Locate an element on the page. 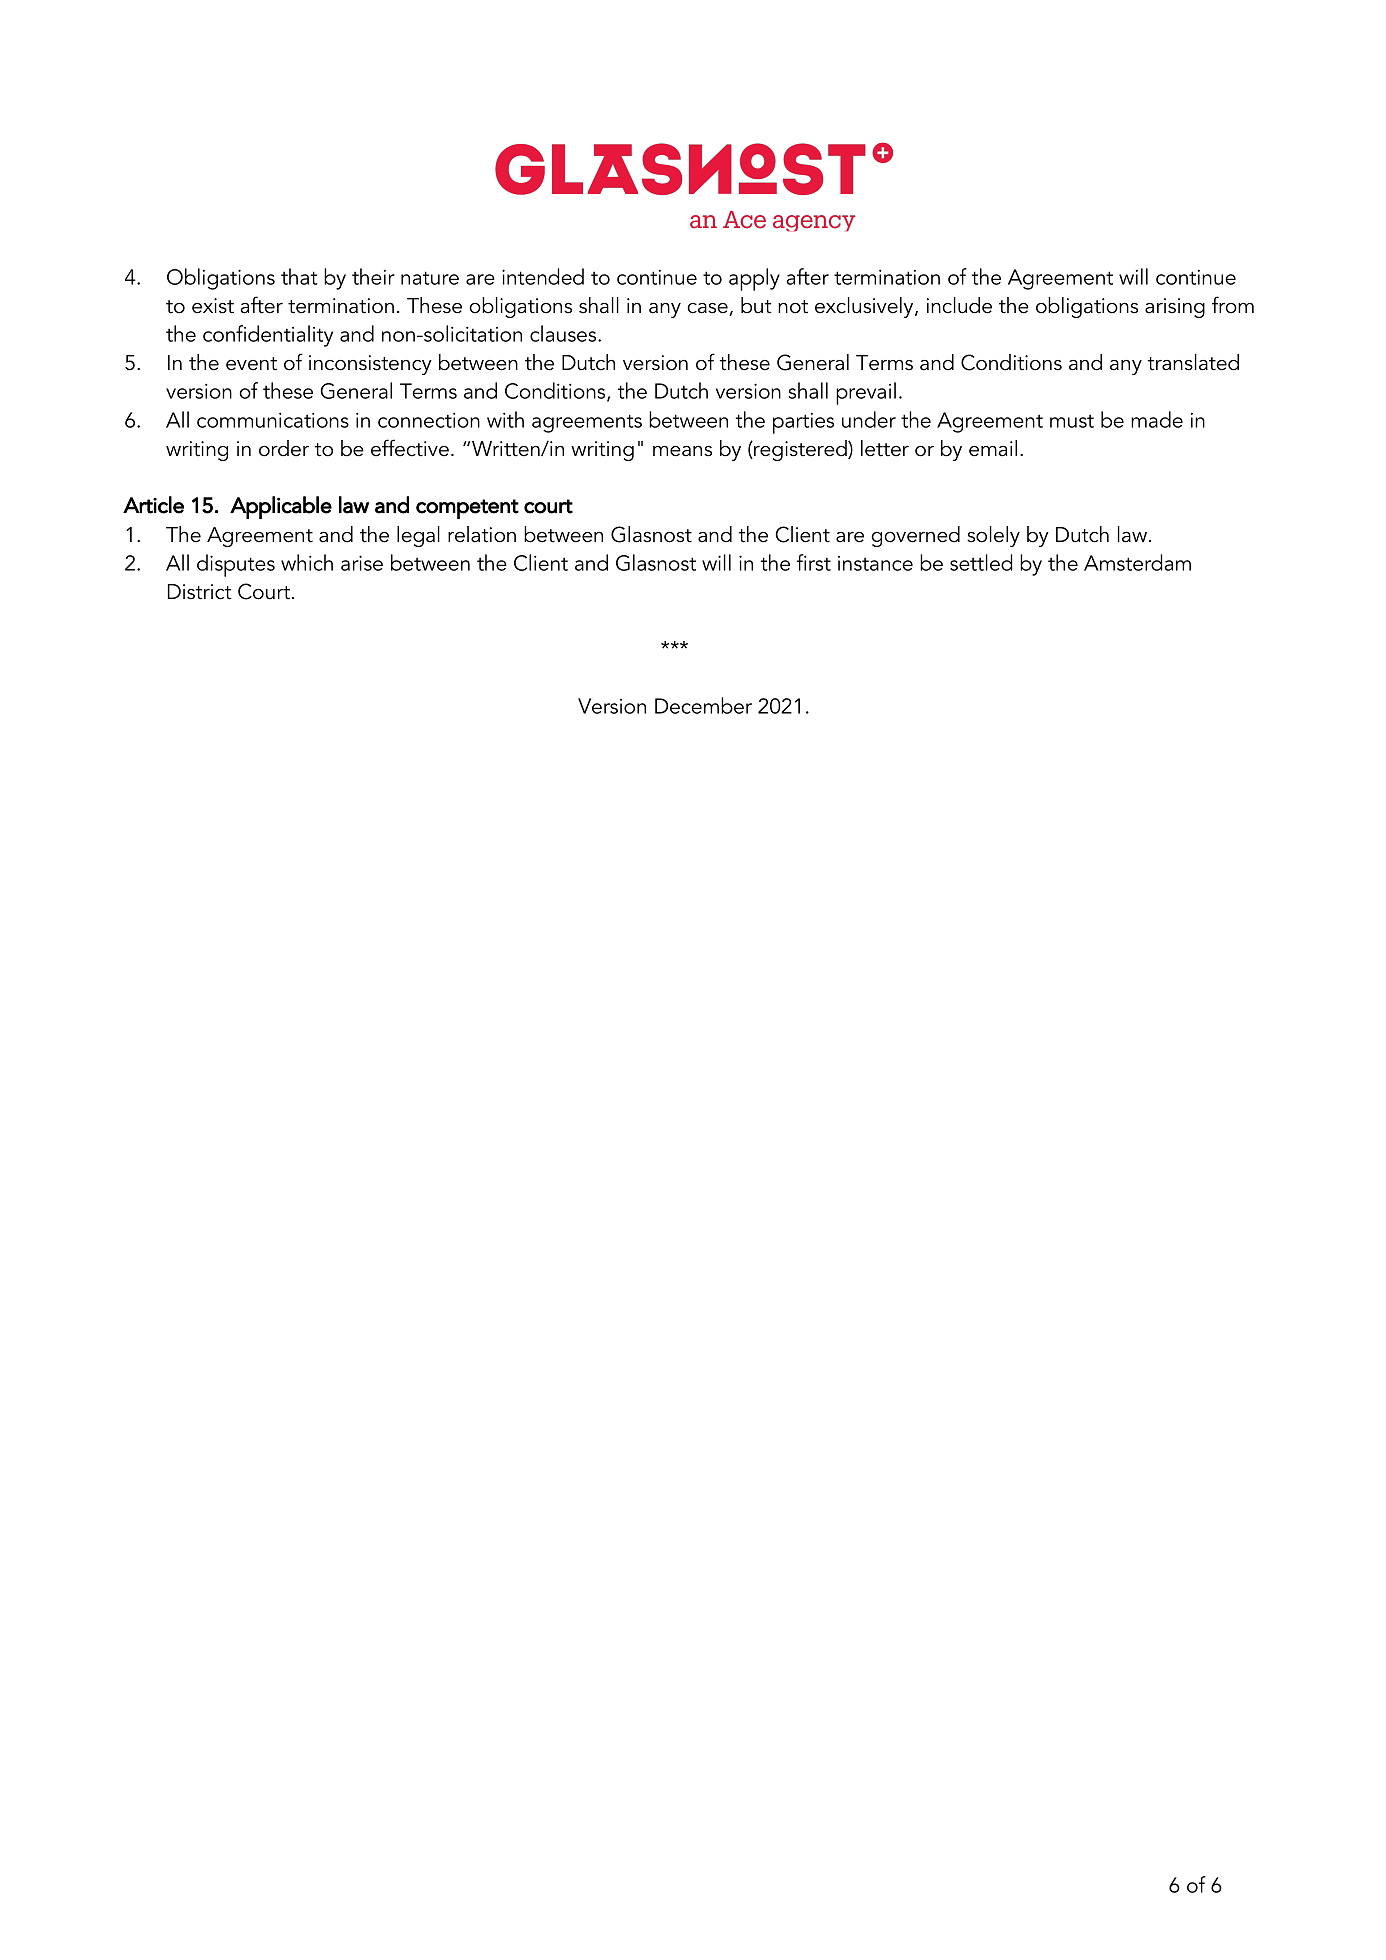 The height and width of the image is (1960, 1386). arising is located at coordinates (1175, 308).
